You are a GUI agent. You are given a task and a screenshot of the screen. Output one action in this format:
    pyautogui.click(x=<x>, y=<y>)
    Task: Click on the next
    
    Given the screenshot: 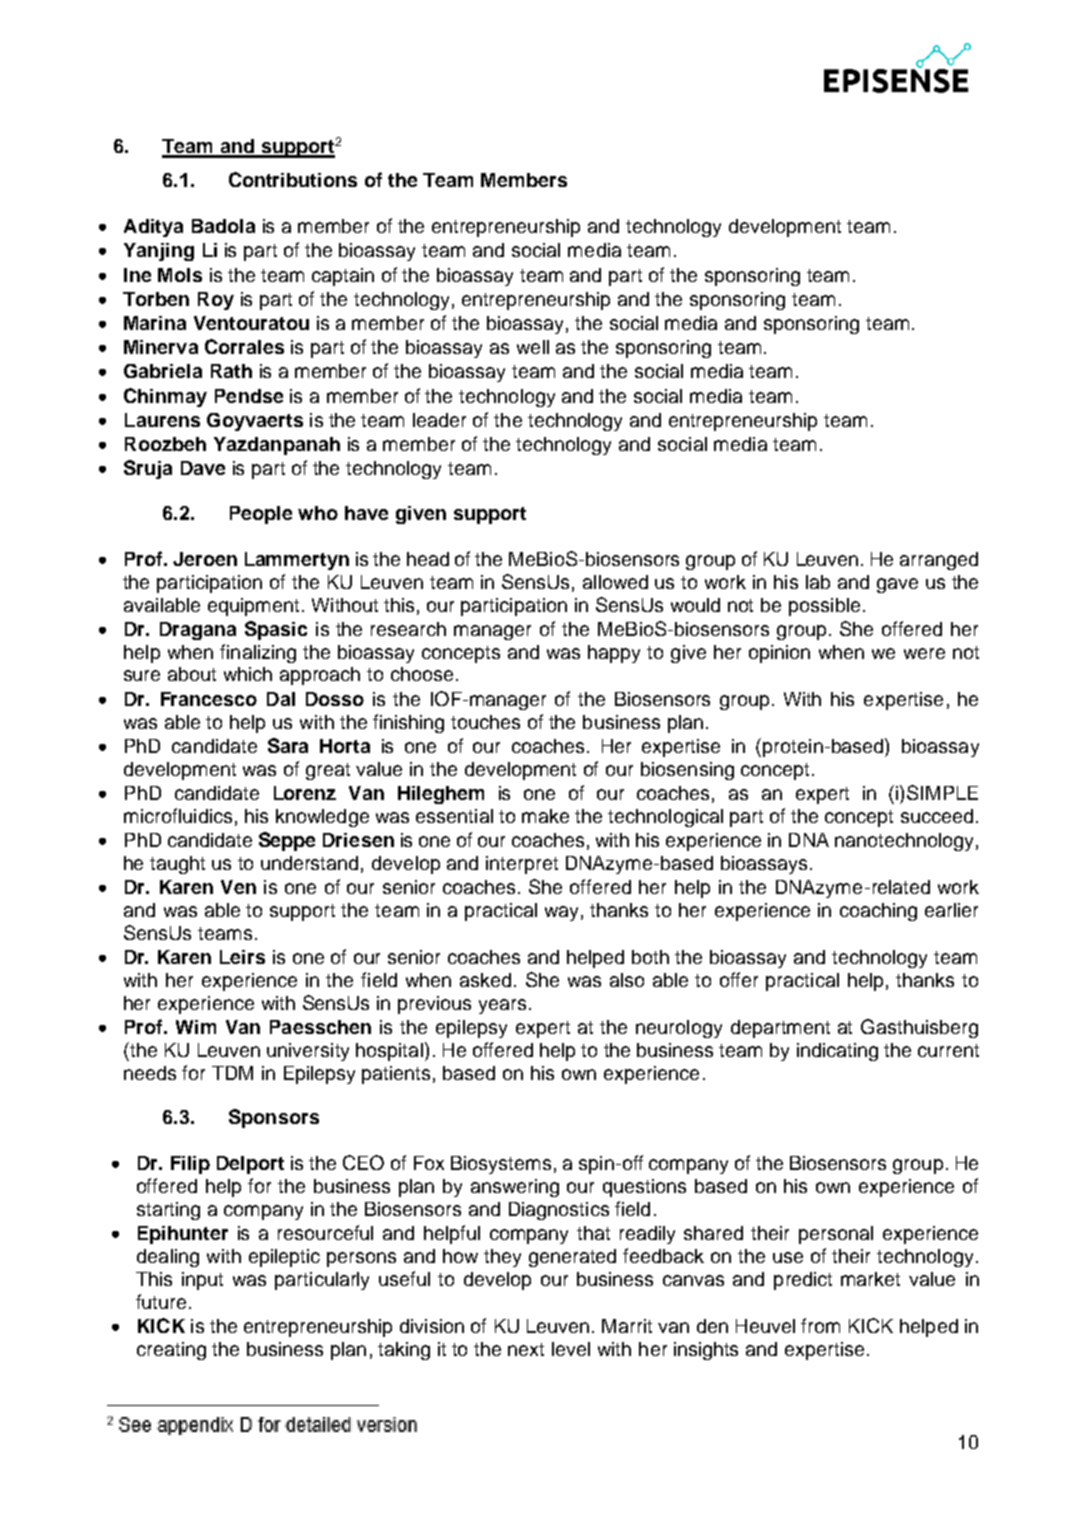 What is the action you would take?
    pyautogui.click(x=526, y=1349)
